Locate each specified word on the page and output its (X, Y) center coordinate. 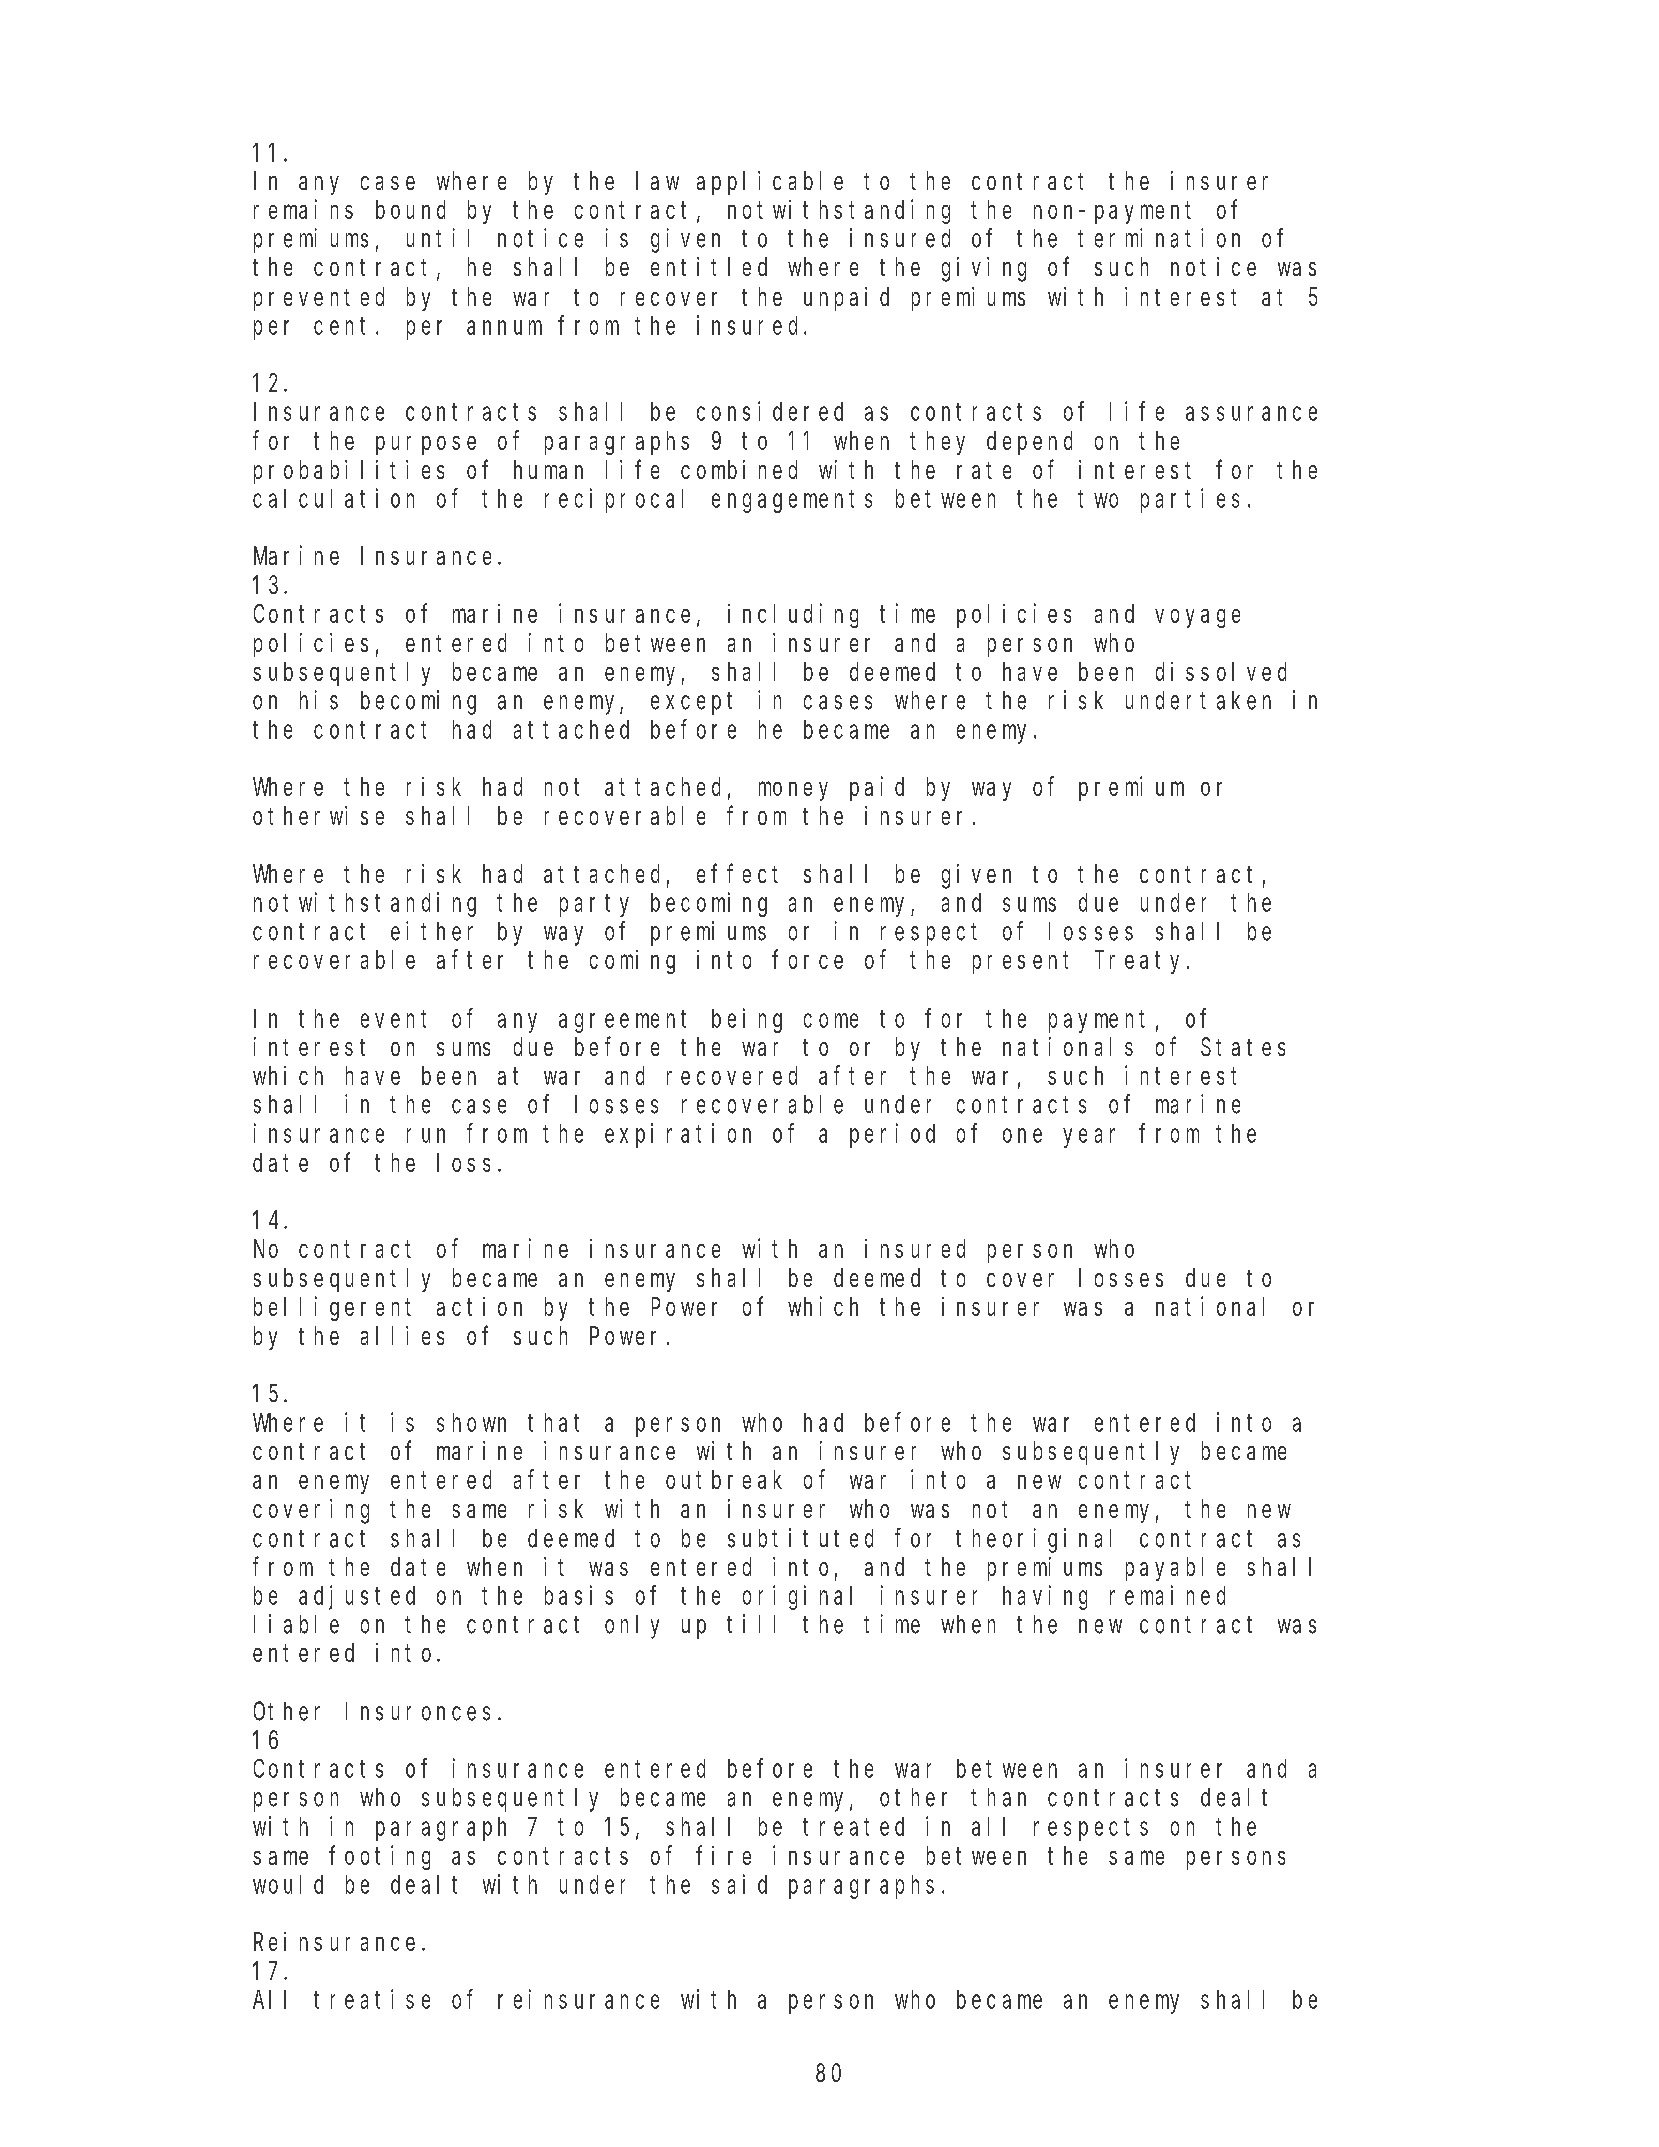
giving (984, 269)
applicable (770, 183)
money (793, 791)
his (319, 700)
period (892, 1135)
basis (579, 1595)
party (594, 906)
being (747, 1020)
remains (303, 209)
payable (1175, 1569)
